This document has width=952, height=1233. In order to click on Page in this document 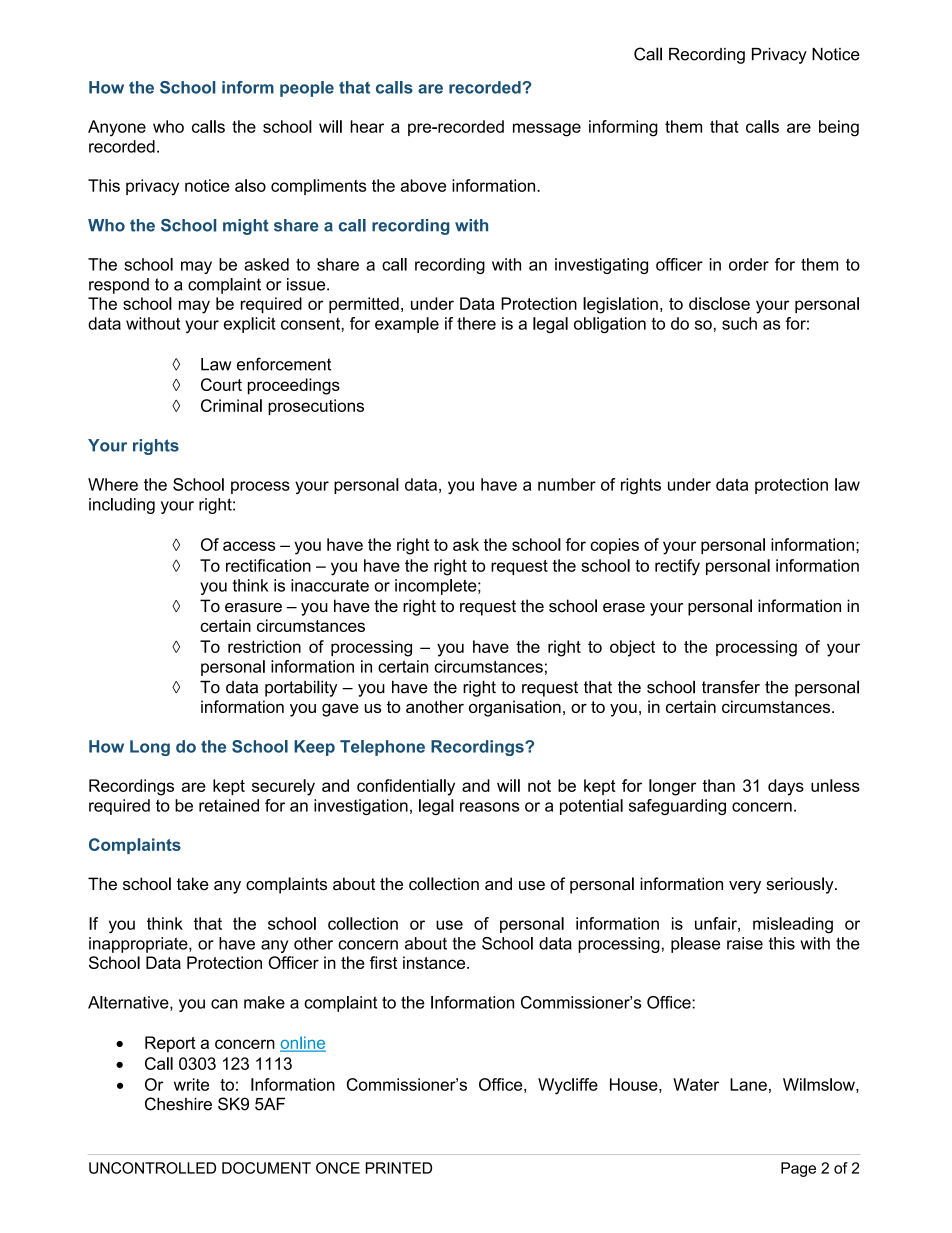, I will do `click(798, 1169)`.
